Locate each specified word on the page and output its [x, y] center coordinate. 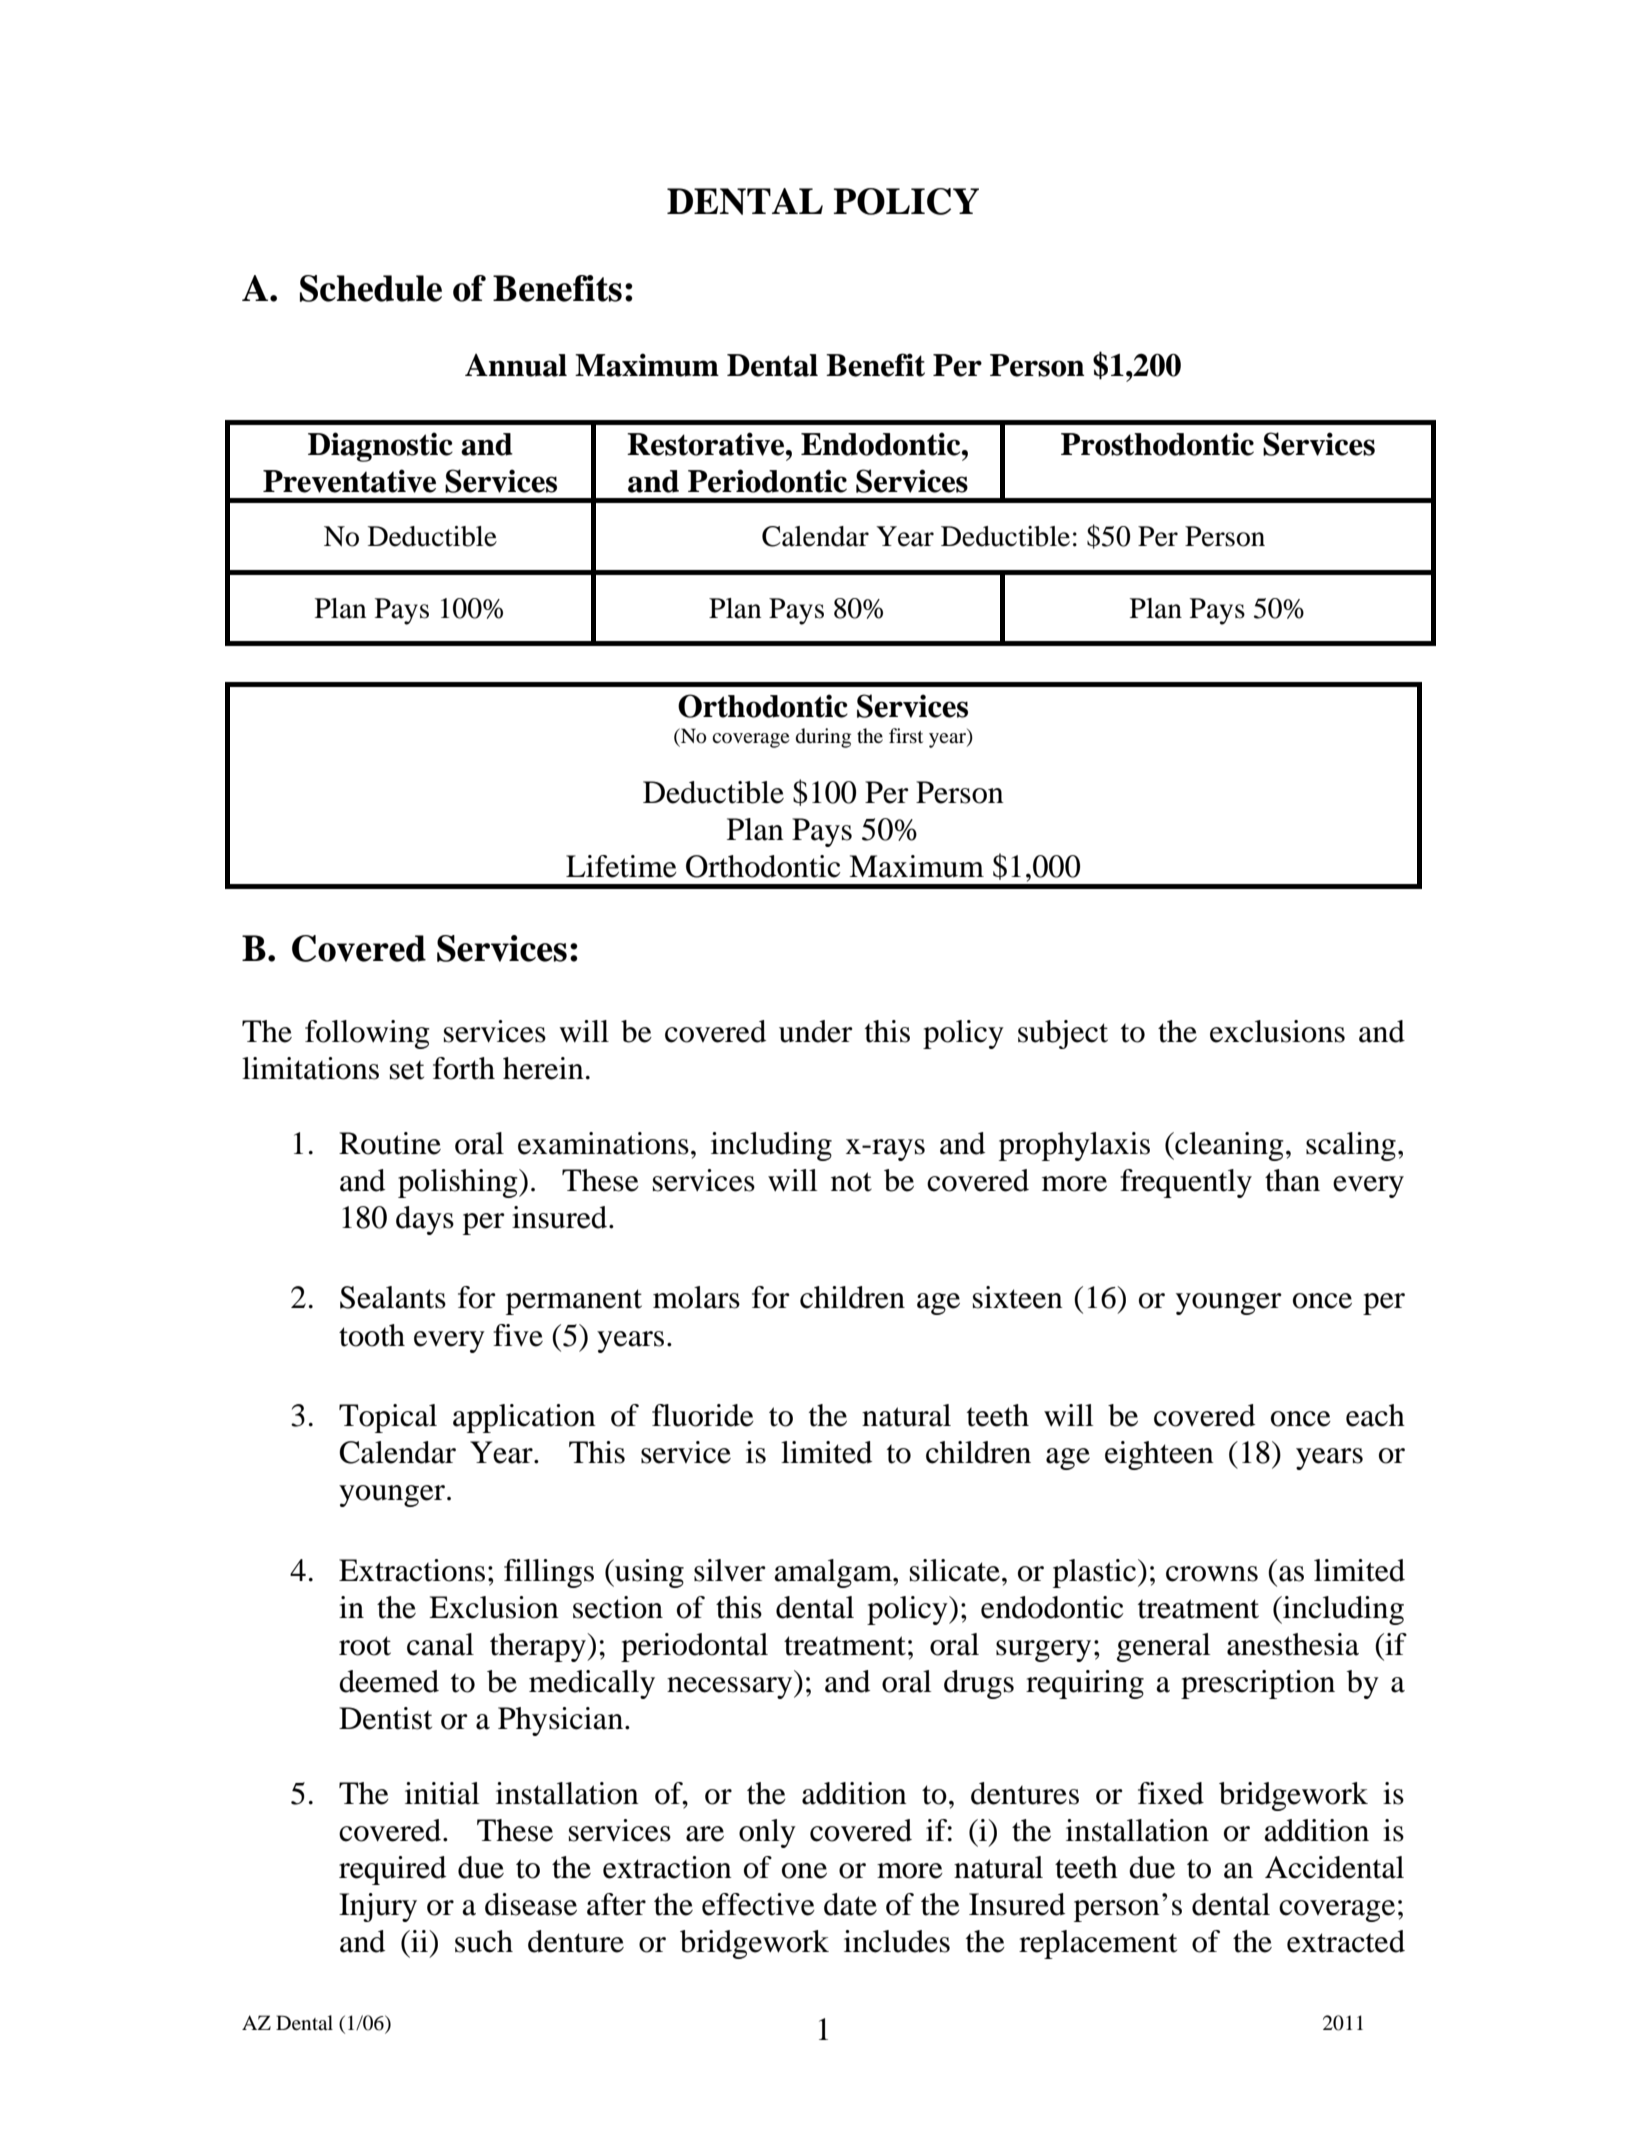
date [850, 1904]
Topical [388, 1418]
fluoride [703, 1415]
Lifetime [621, 866]
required [392, 1870]
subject [1063, 1034]
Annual [516, 365]
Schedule [371, 288]
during [823, 738]
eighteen [1159, 1455]
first [906, 735]
